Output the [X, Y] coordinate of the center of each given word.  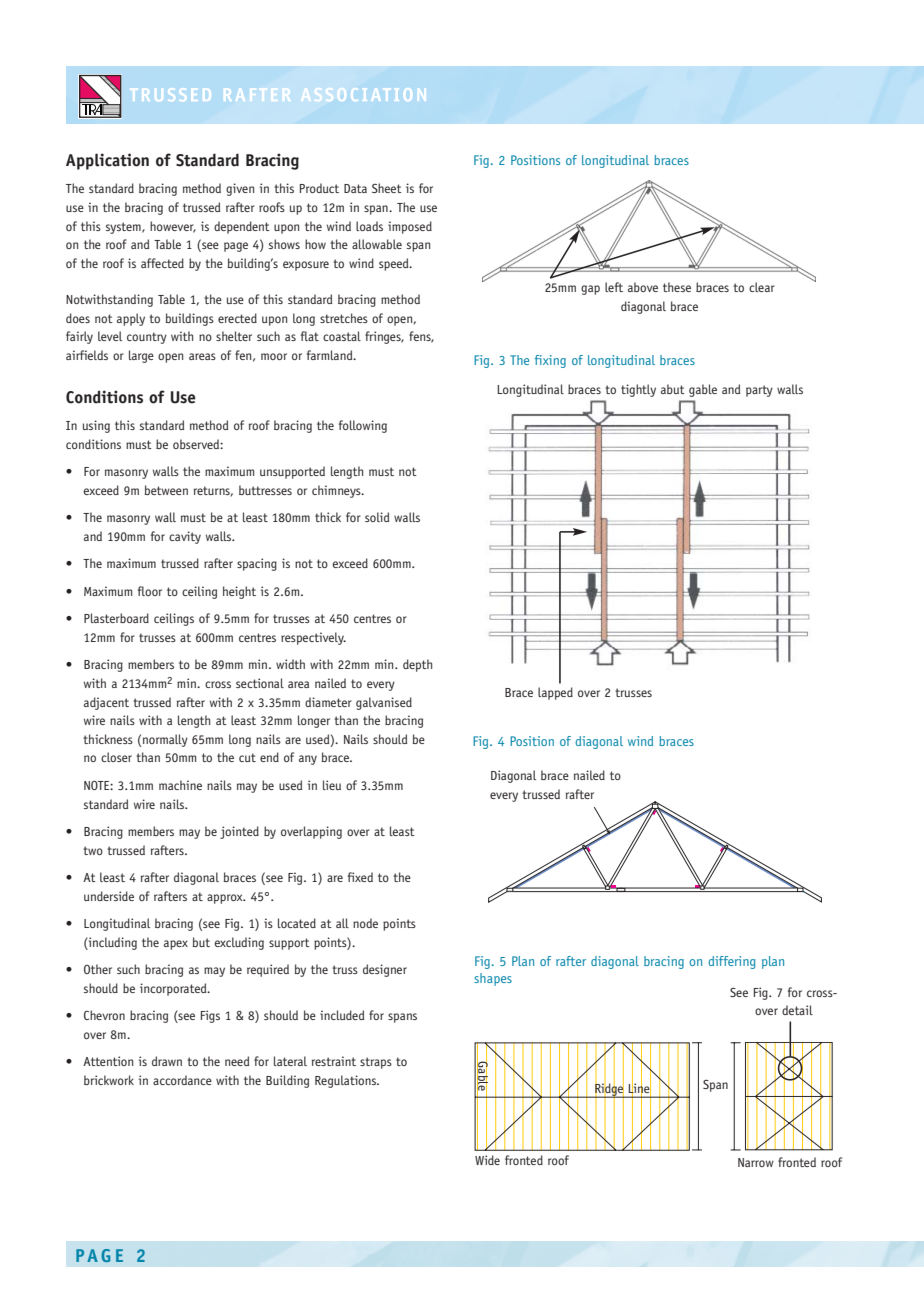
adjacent [106, 703]
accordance [182, 1080]
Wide [487, 1160]
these [677, 287]
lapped [555, 693]
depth [417, 665]
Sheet [387, 188]
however [173, 227]
